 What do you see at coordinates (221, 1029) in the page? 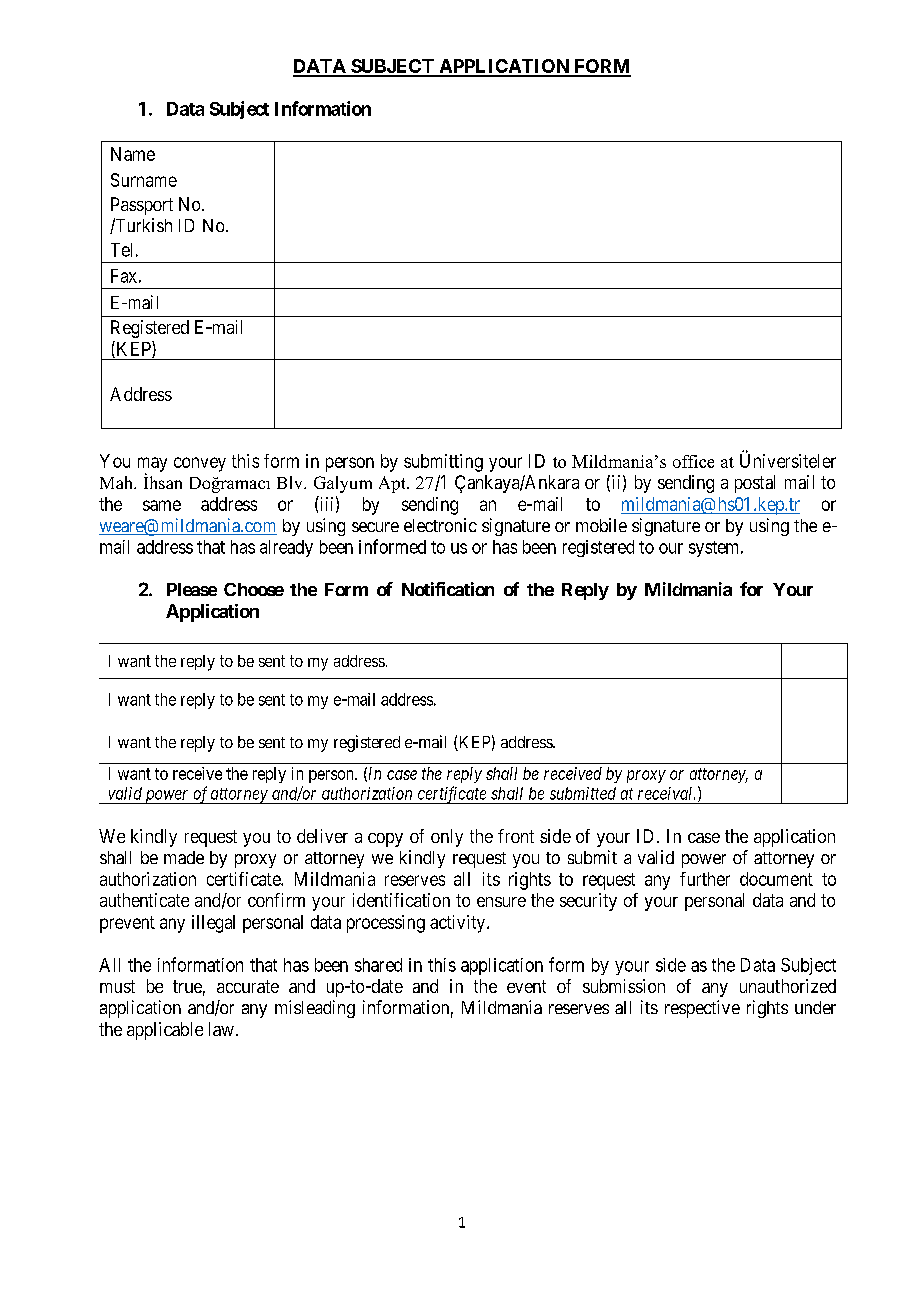
I see `law` at bounding box center [221, 1029].
